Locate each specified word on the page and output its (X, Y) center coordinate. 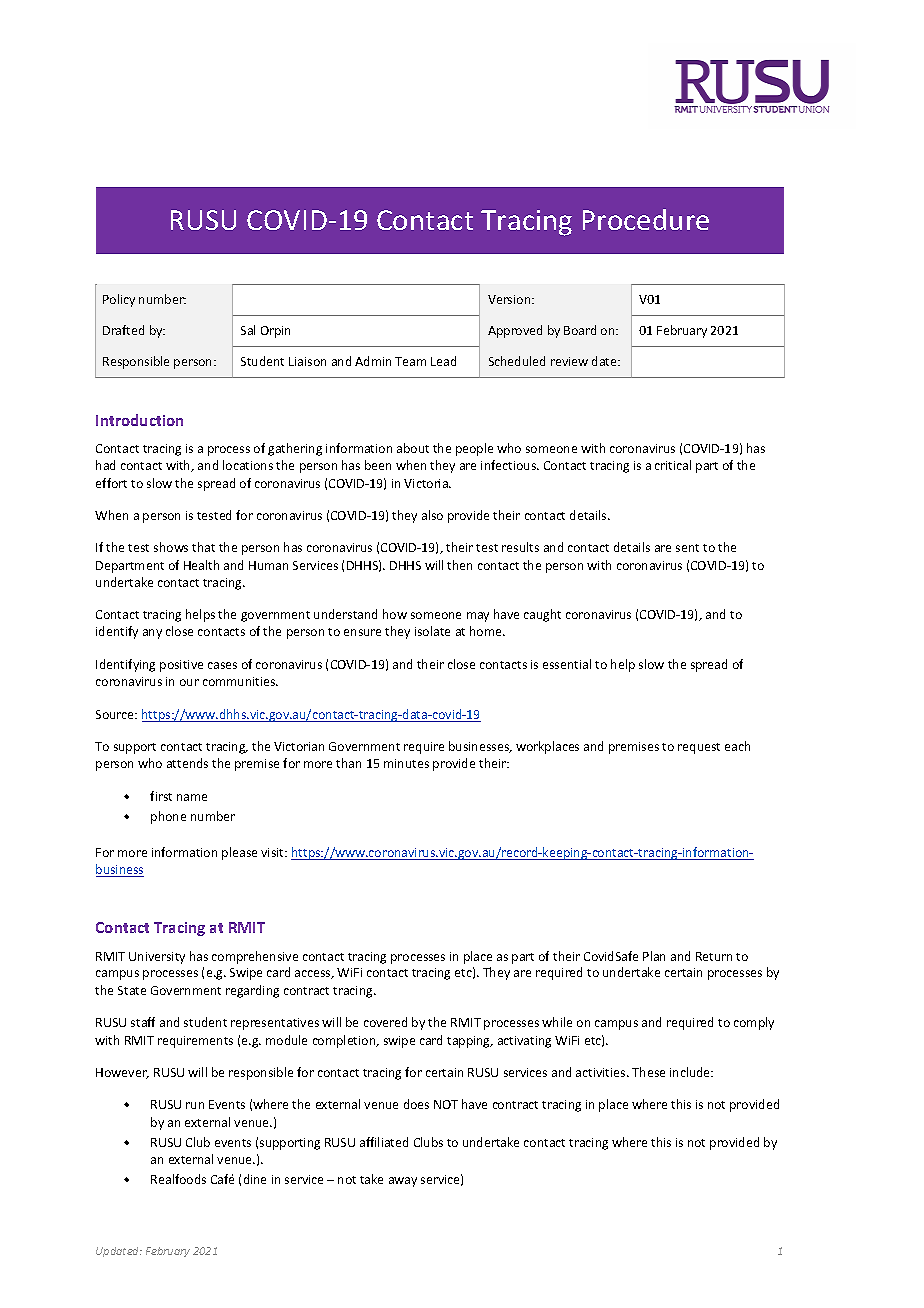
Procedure (646, 219)
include (691, 1072)
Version (510, 299)
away (403, 1182)
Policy (119, 300)
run (195, 1105)
